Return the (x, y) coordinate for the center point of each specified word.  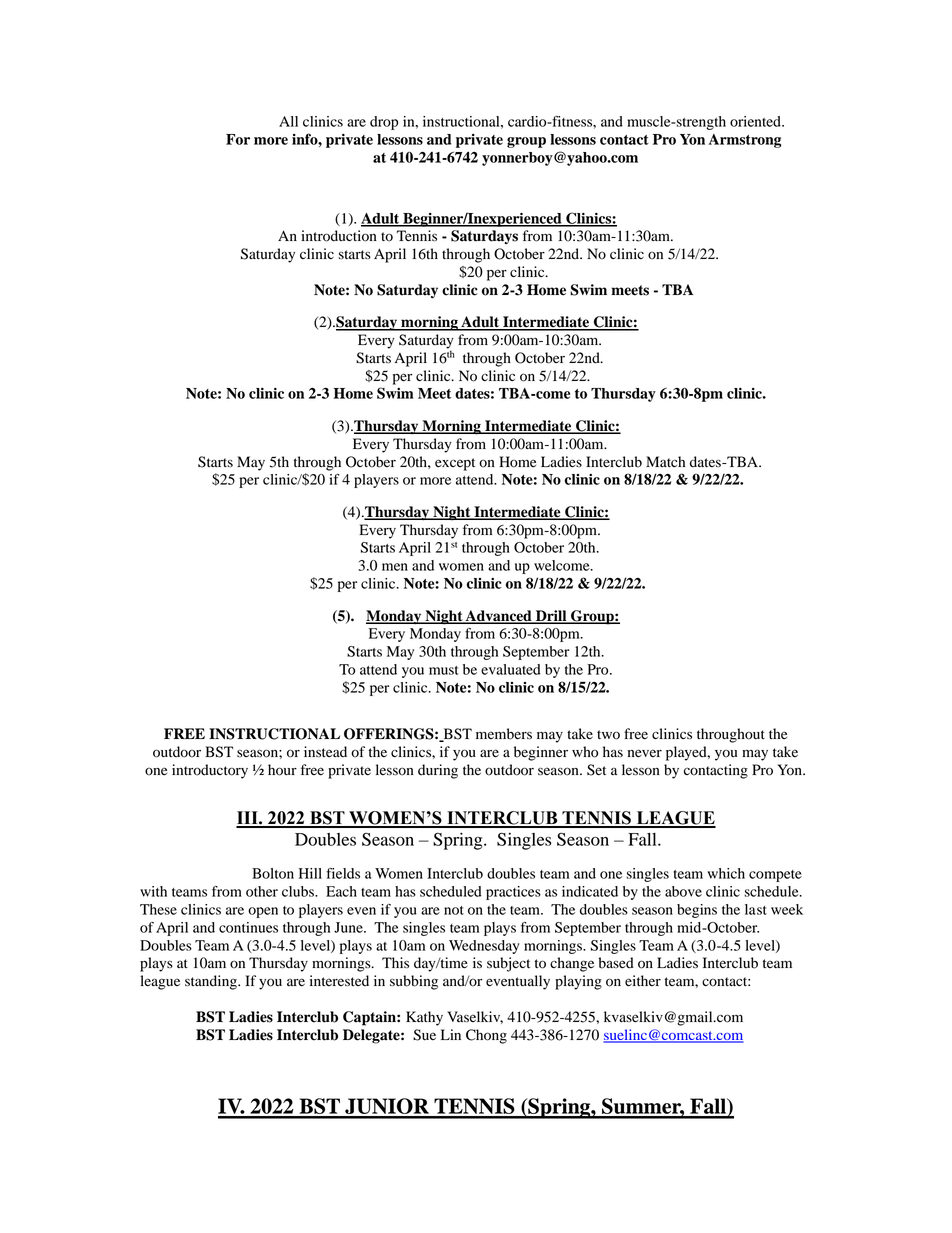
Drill (551, 616)
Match (665, 461)
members (504, 734)
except (455, 464)
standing (212, 982)
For (238, 139)
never (645, 753)
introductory (210, 771)
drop (384, 123)
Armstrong (745, 141)
